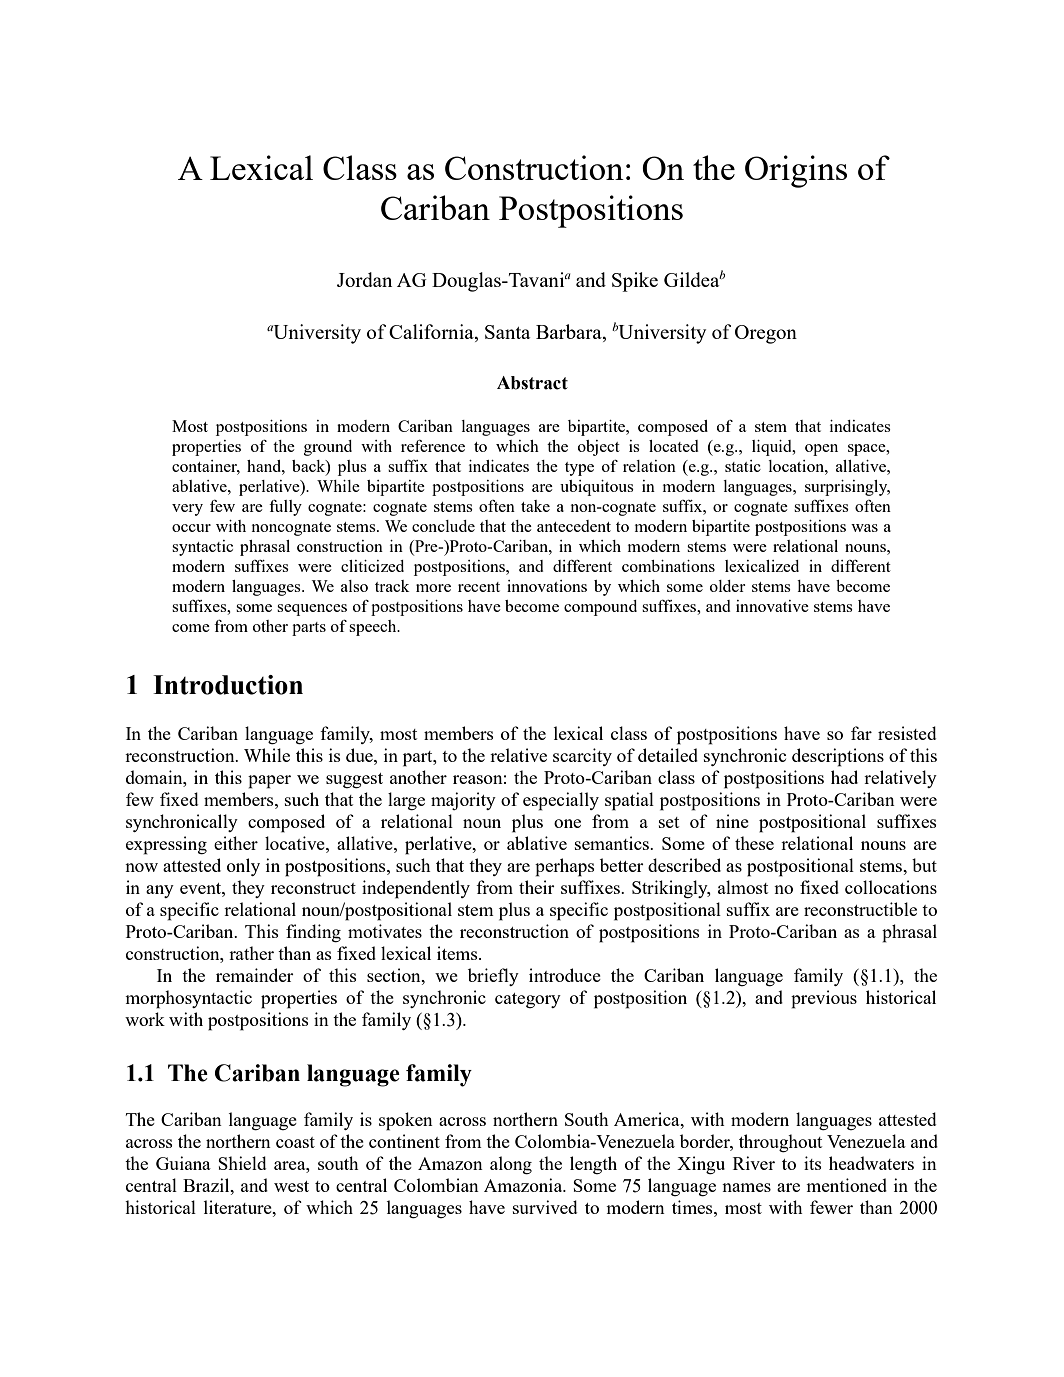 This page has width=1064, height=1377. I want to click on along, so click(511, 1165).
